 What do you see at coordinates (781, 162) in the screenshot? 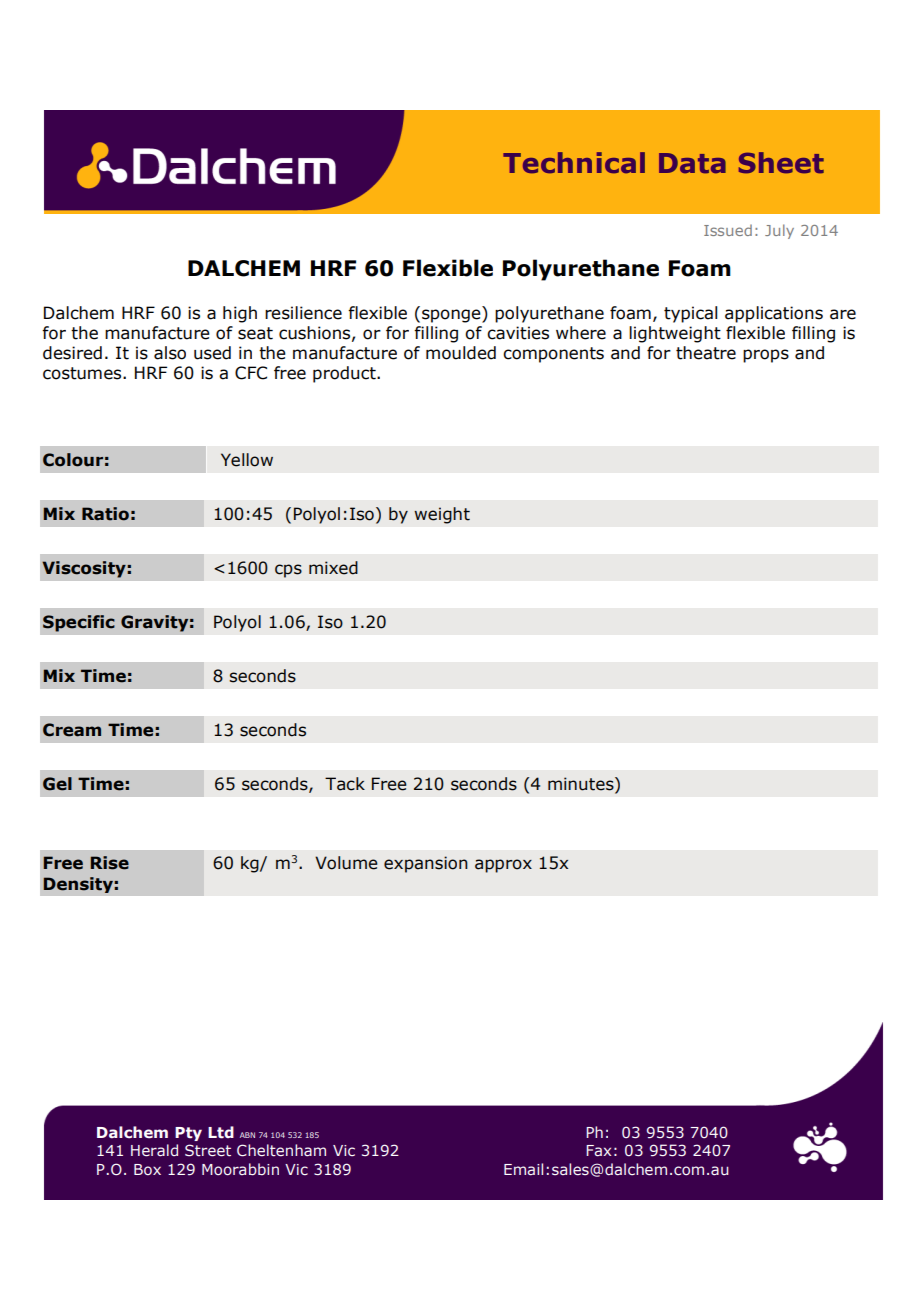
I see `Sheet` at bounding box center [781, 162].
